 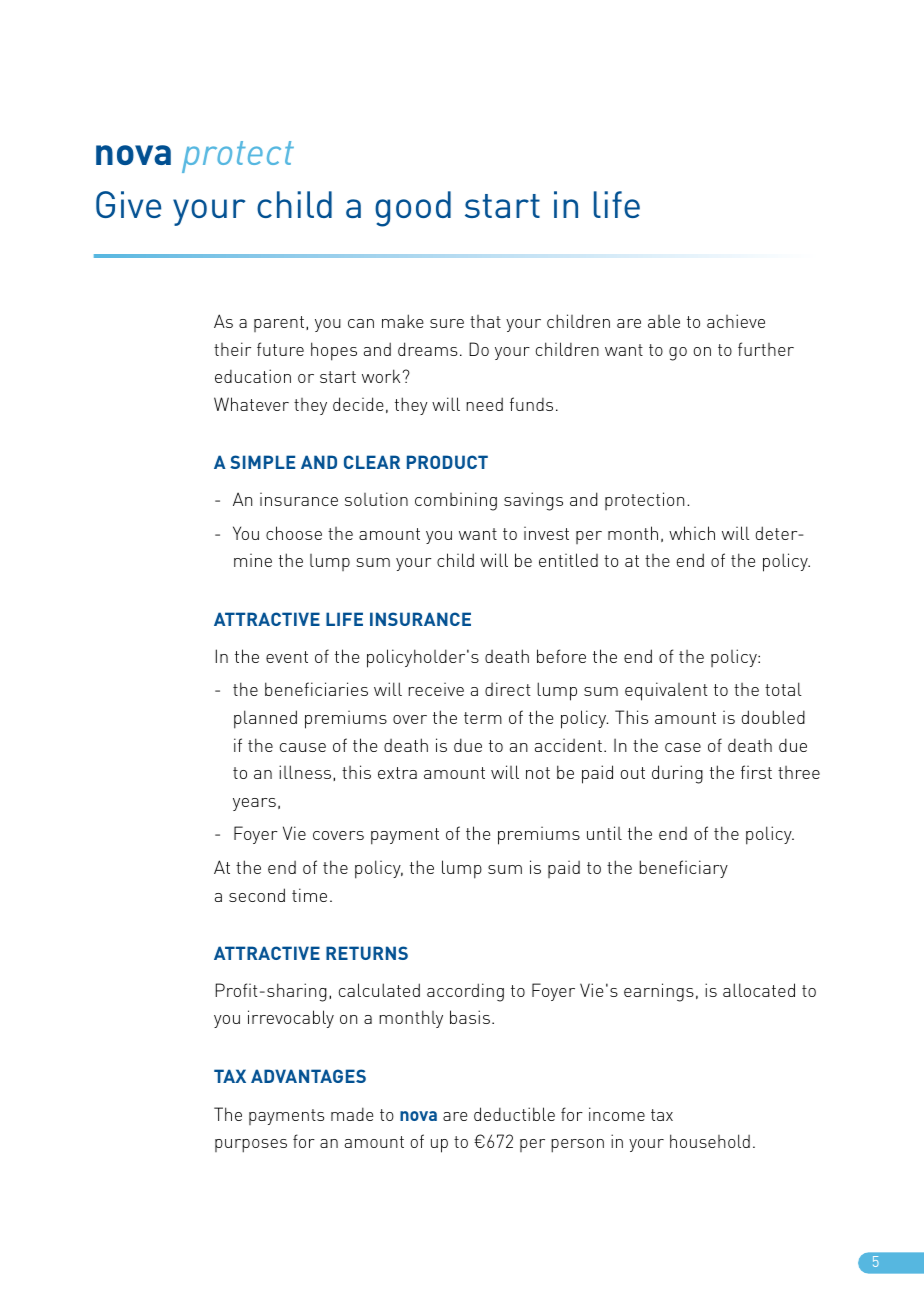 What do you see at coordinates (736, 321) in the document?
I see `achieve` at bounding box center [736, 321].
